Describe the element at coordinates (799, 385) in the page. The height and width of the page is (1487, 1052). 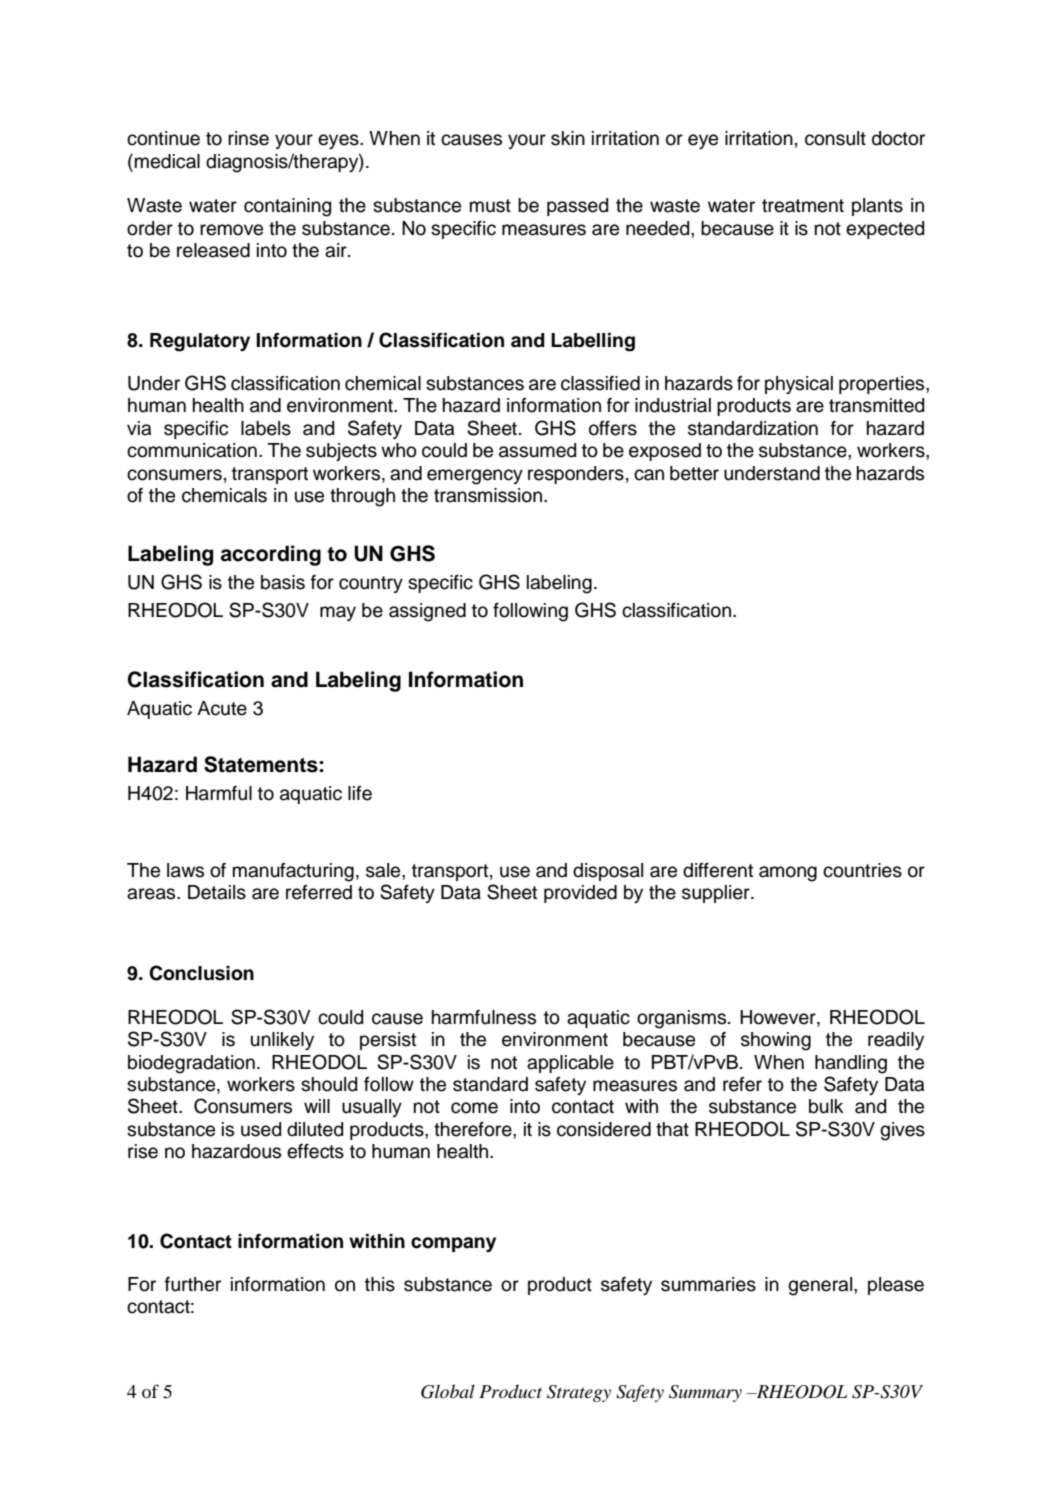
I see `physical` at that location.
